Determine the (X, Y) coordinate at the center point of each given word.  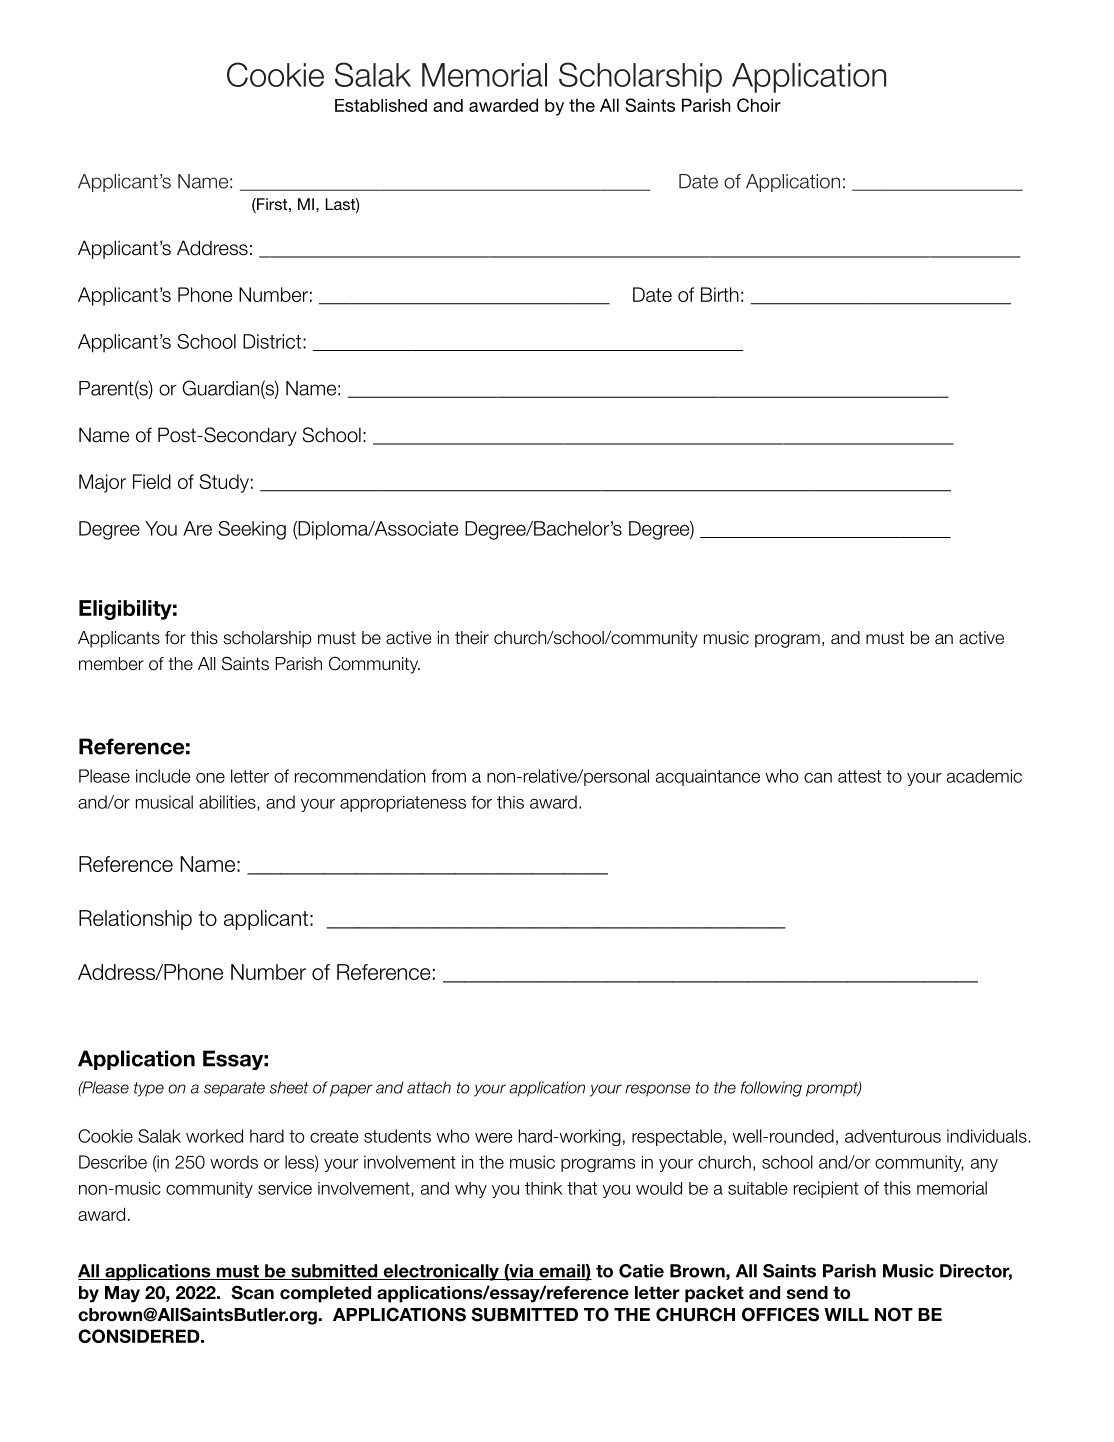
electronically (441, 1272)
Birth (720, 294)
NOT (894, 1314)
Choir (759, 105)
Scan (252, 1292)
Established (381, 105)
